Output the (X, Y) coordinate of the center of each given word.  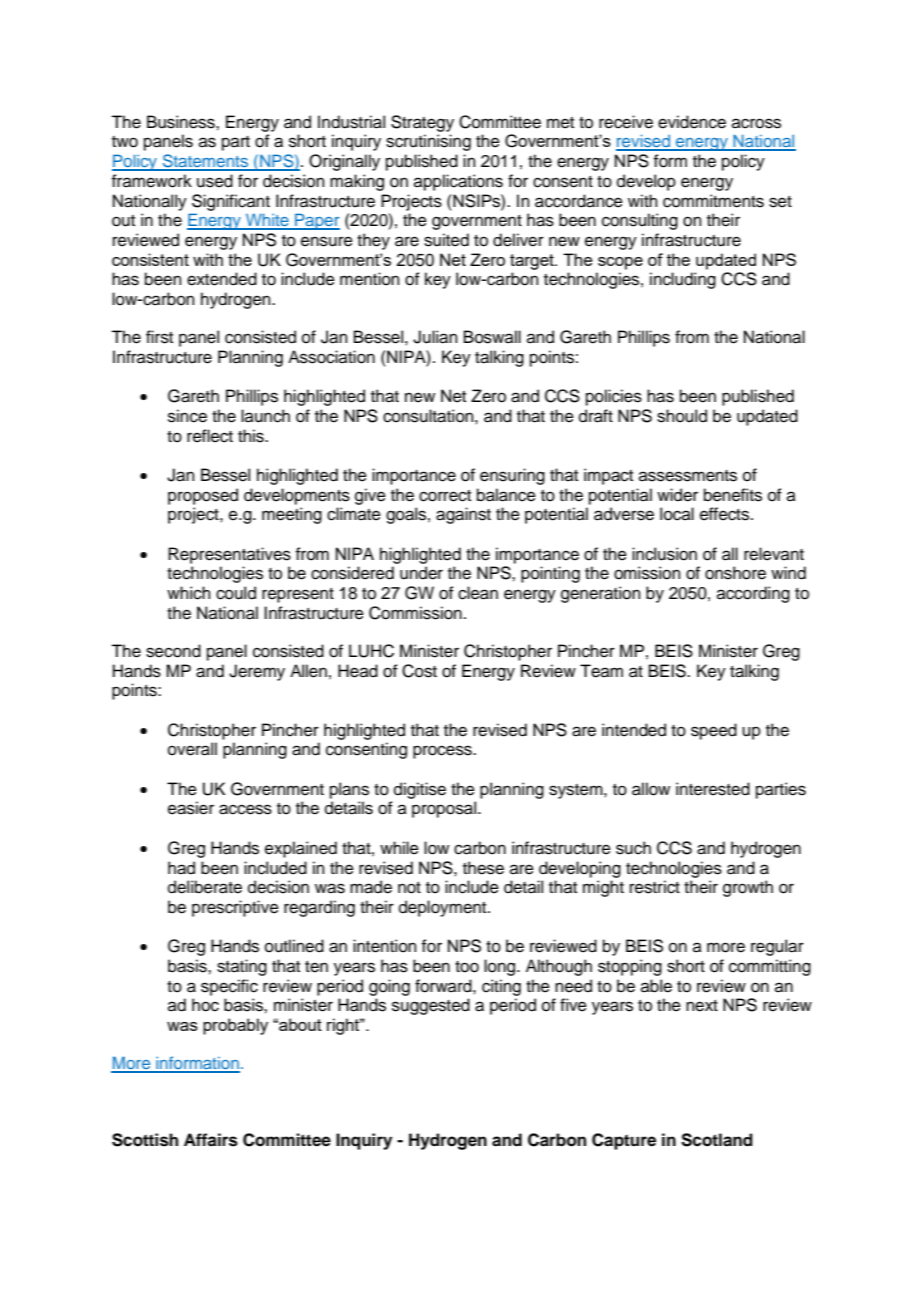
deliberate (205, 887)
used (215, 181)
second (173, 651)
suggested (431, 1006)
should (682, 416)
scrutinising (428, 142)
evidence (692, 122)
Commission (415, 613)
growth (748, 888)
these (483, 868)
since (187, 416)
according (753, 594)
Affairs (211, 1140)
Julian (435, 337)
